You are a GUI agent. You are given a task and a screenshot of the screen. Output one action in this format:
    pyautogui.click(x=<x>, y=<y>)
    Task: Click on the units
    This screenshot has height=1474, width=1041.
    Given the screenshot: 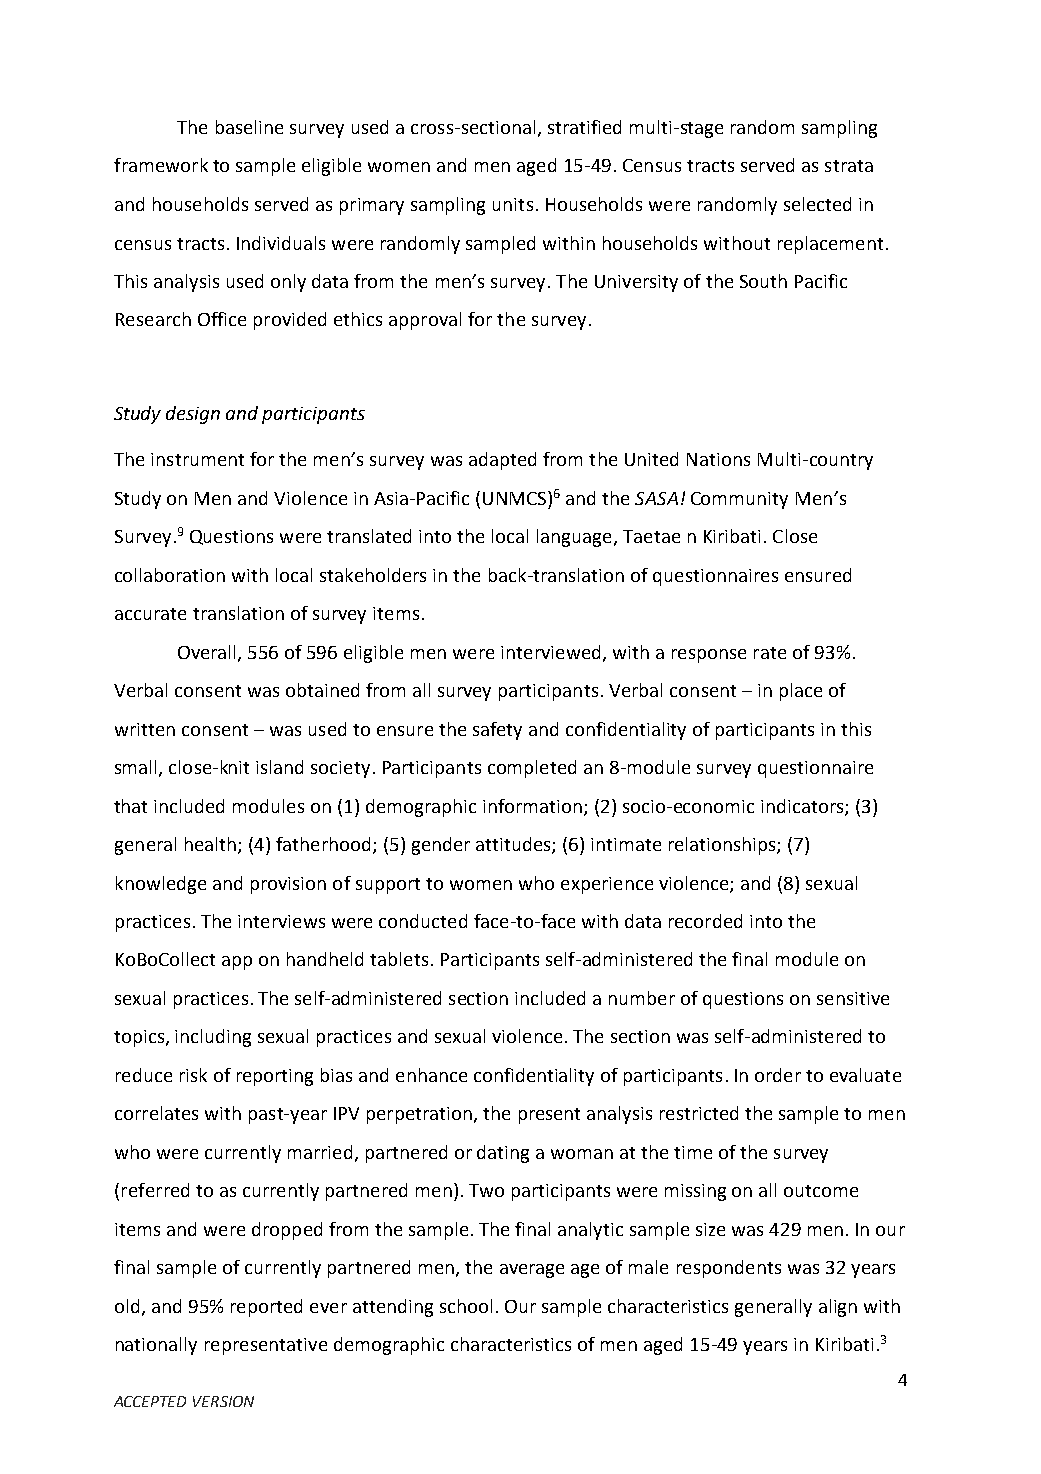 What is the action you would take?
    pyautogui.click(x=513, y=204)
